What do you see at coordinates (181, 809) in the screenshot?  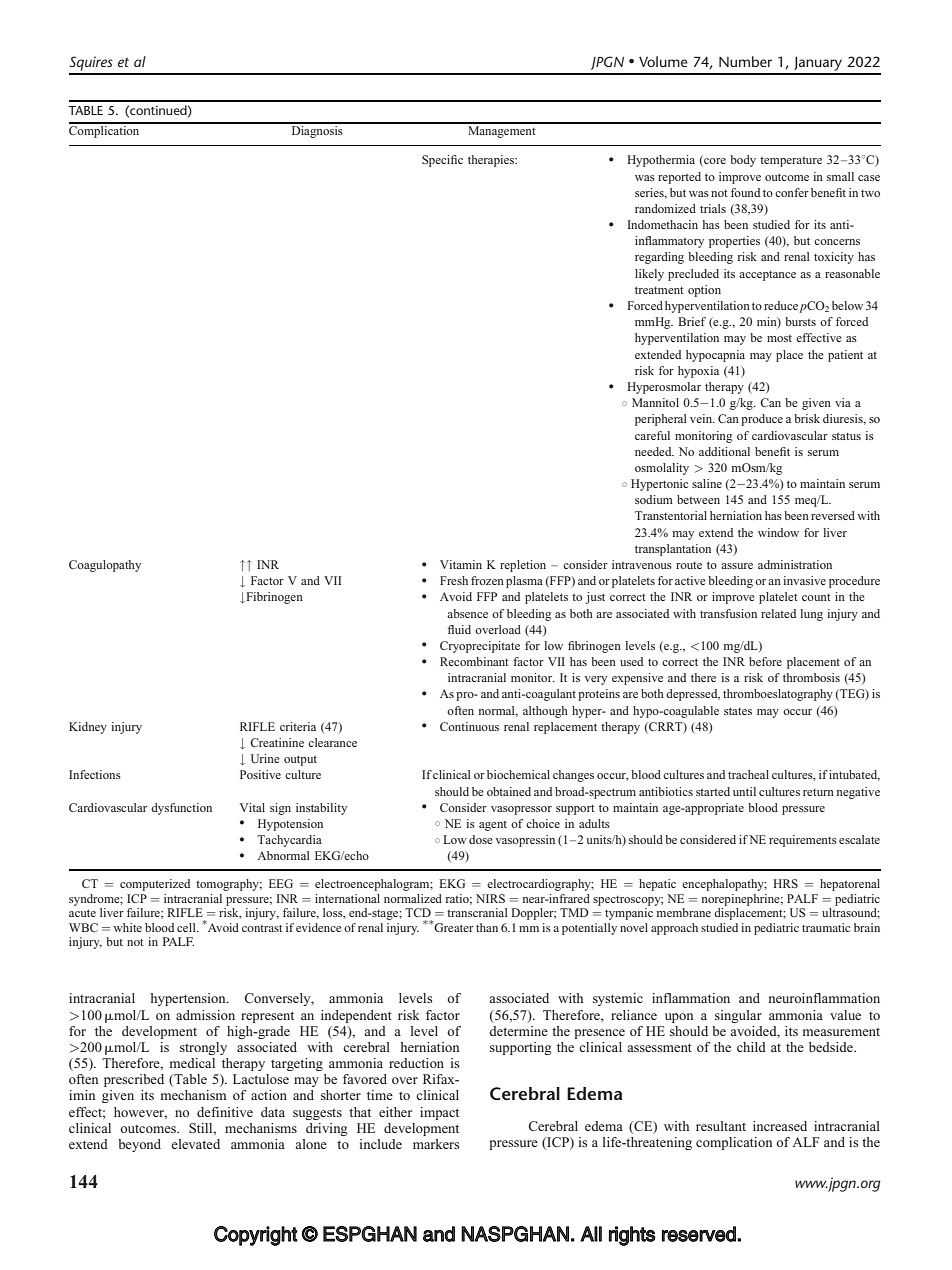 I see `dysfunction` at bounding box center [181, 809].
